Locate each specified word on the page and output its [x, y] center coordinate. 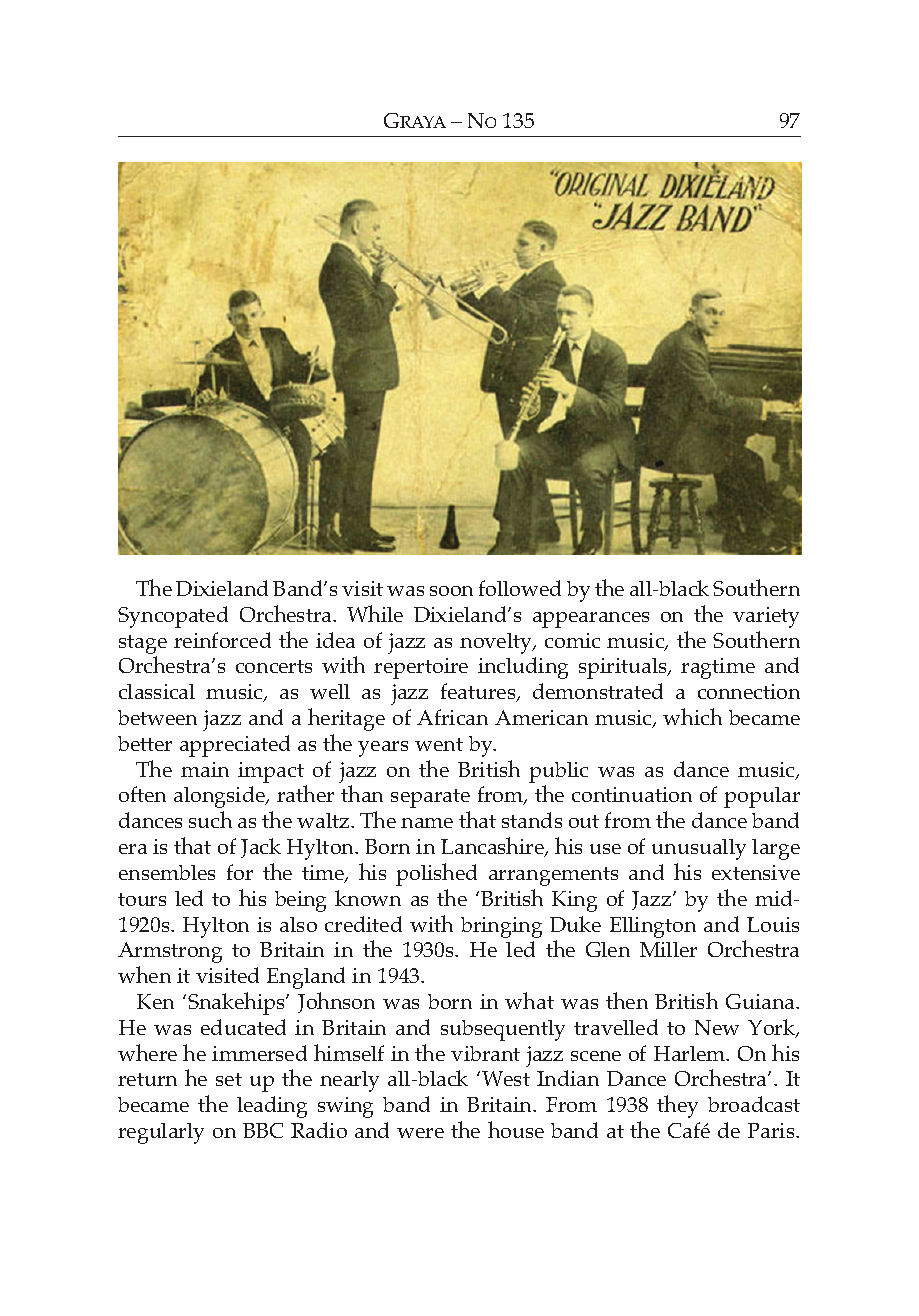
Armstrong [170, 952]
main [205, 769]
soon [451, 591]
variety [766, 617]
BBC [263, 1130]
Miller [668, 949]
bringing [501, 927]
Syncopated [173, 617]
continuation [632, 794]
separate [430, 798]
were [420, 1133]
